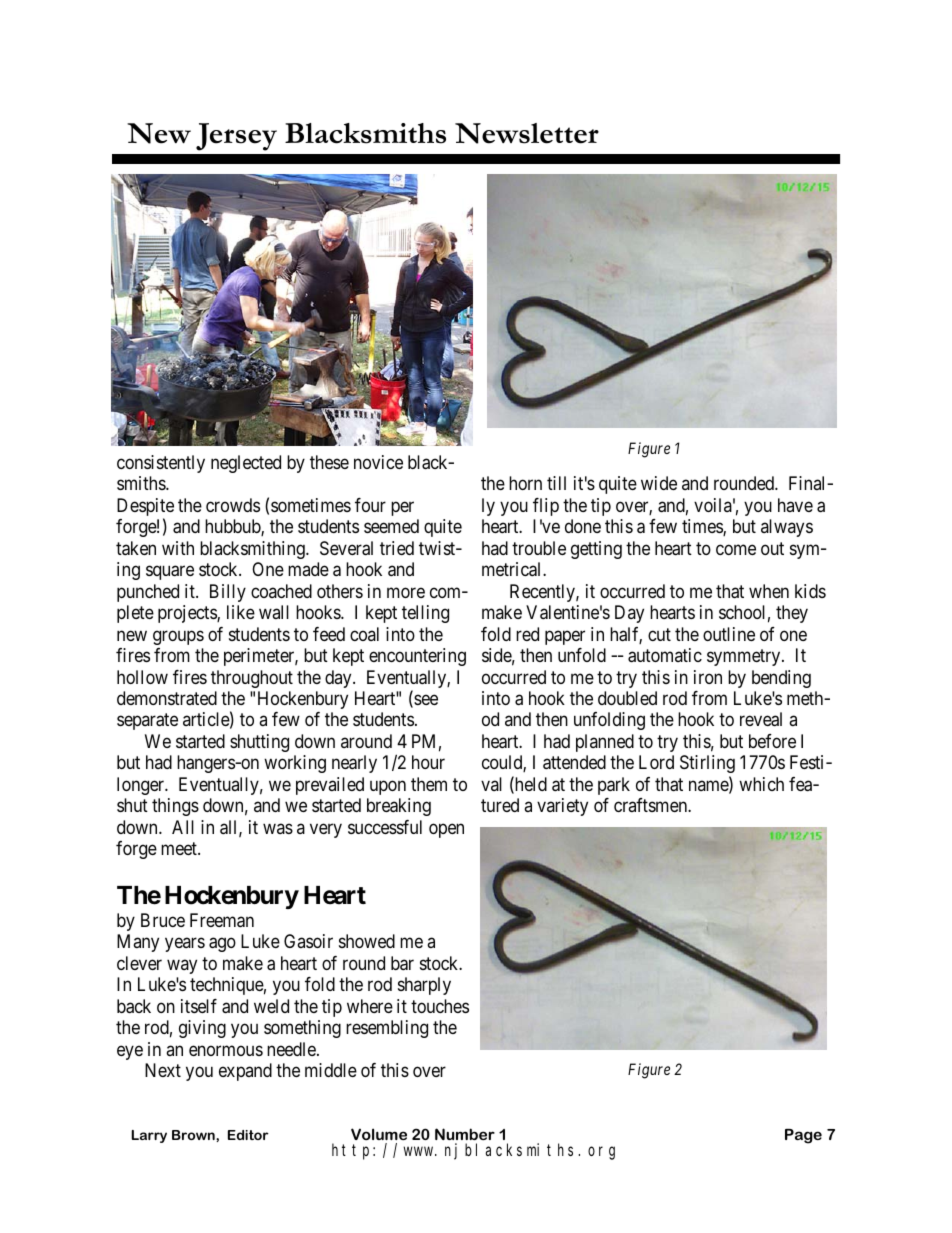  I want to click on Jersey, so click(236, 137).
